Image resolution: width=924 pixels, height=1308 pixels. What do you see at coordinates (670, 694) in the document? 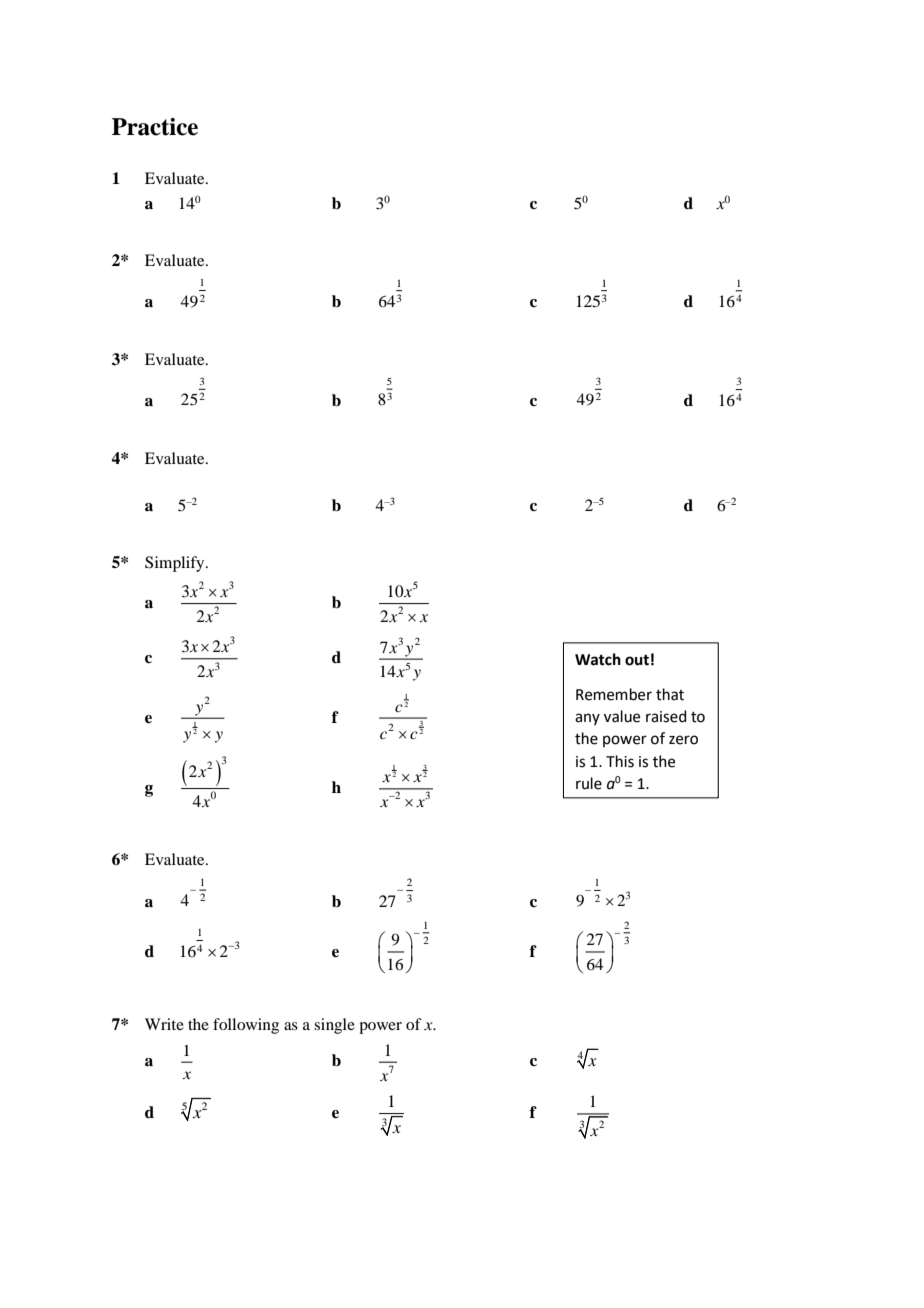
I see `that` at bounding box center [670, 694].
